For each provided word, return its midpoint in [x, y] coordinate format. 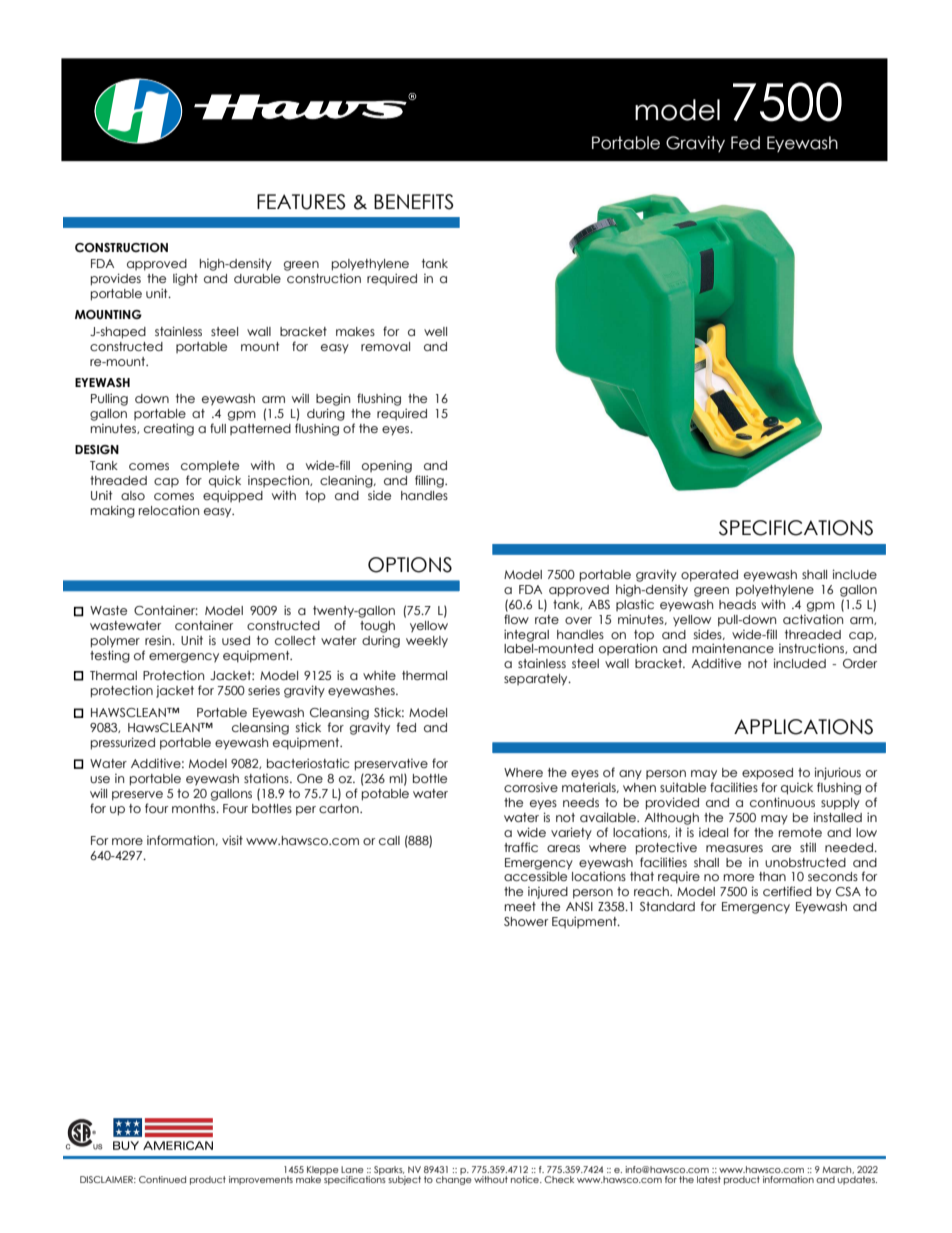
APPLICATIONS [803, 727]
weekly [427, 642]
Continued [162, 1179]
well [435, 331]
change [453, 1179]
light [185, 279]
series [264, 690]
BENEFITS [414, 202]
